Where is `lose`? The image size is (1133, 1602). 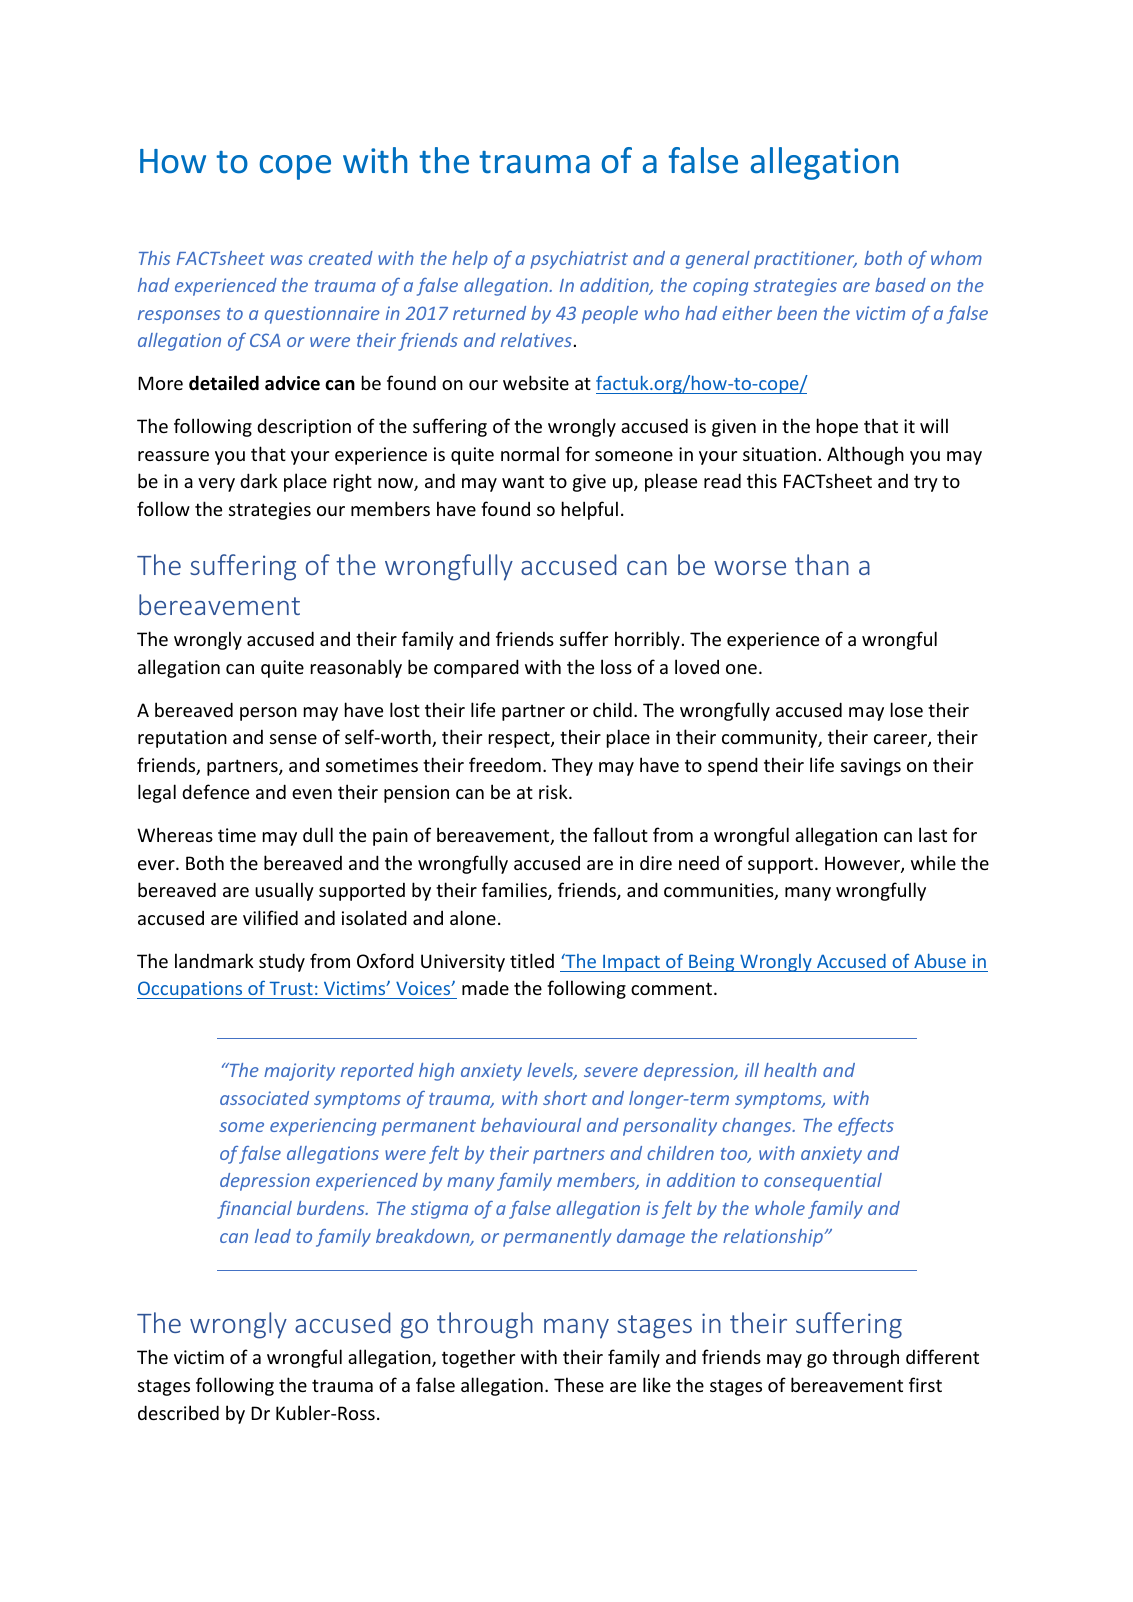 lose is located at coordinates (907, 709).
